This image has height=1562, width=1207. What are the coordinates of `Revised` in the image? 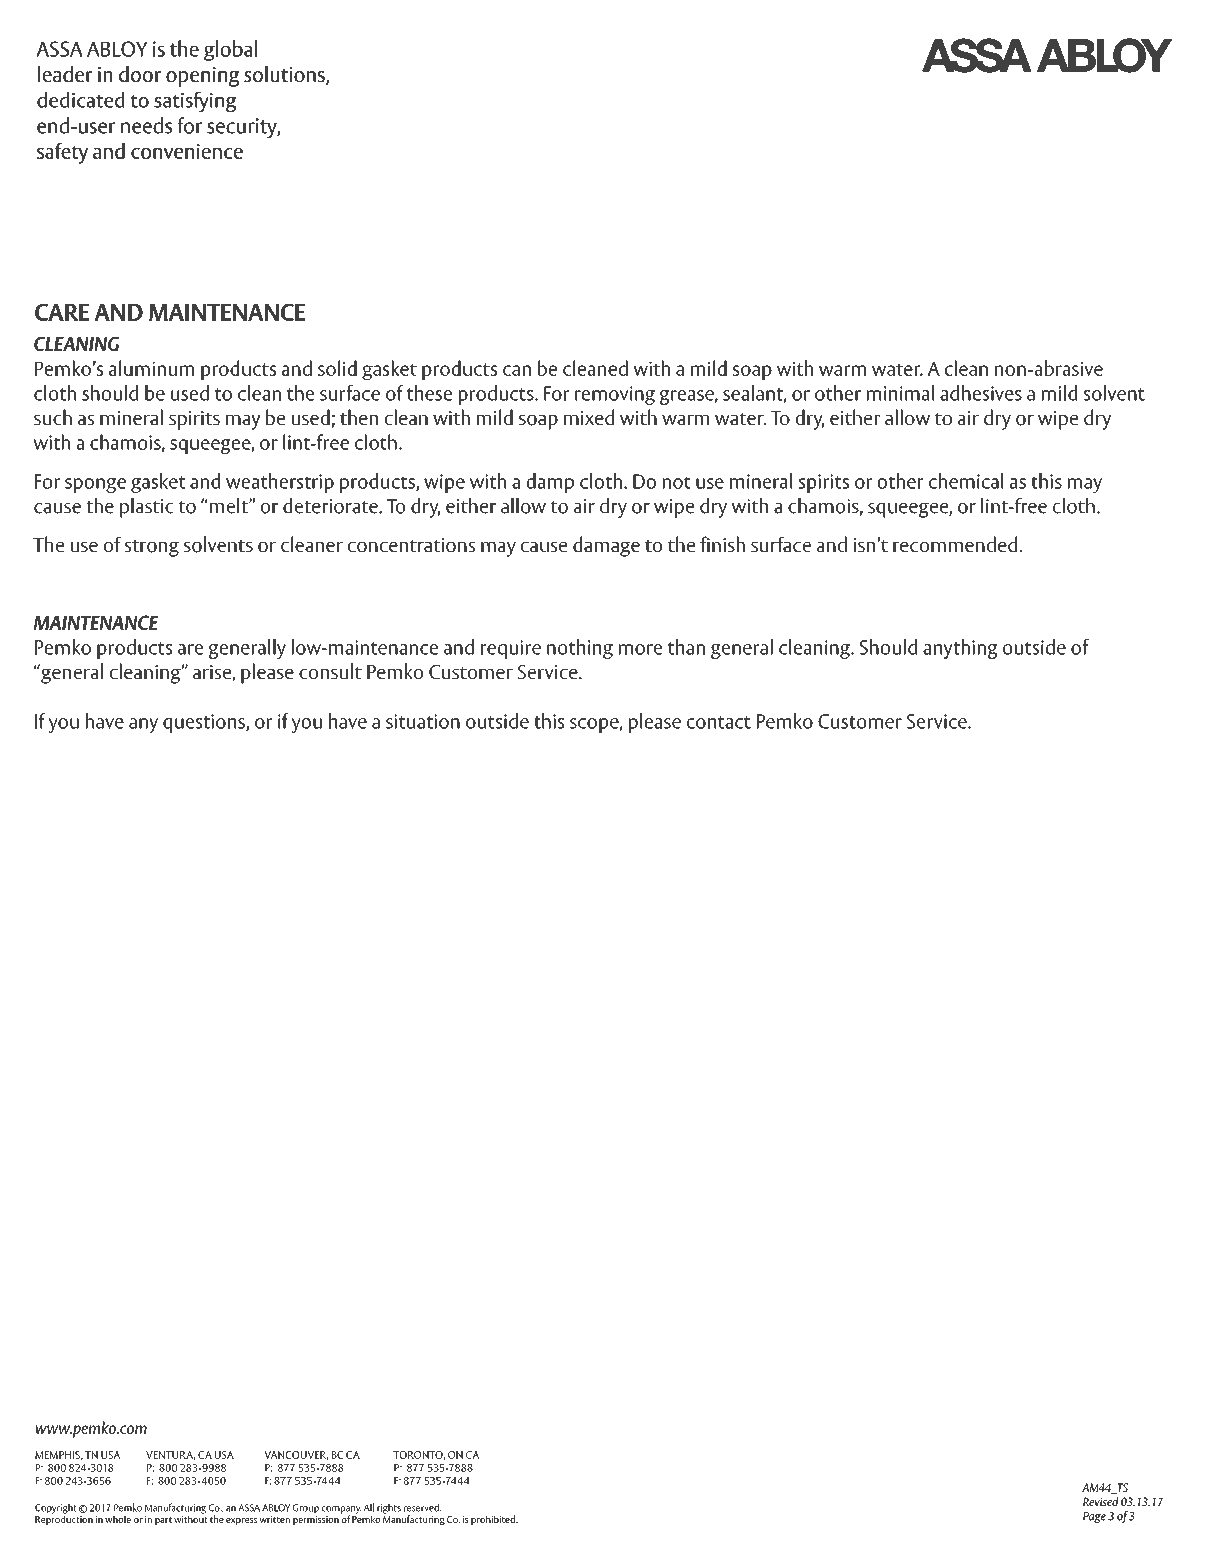 It's located at (1100, 1501).
